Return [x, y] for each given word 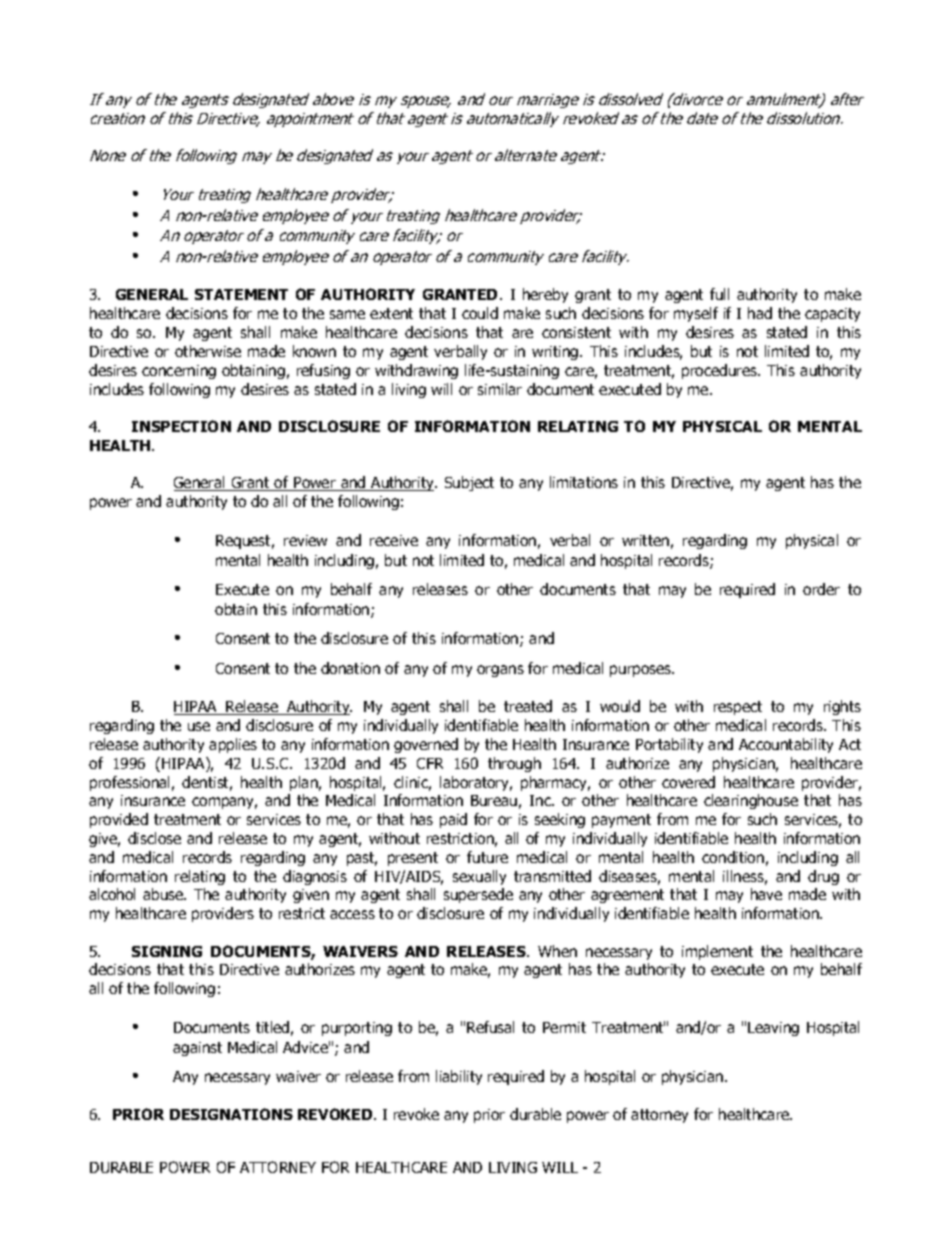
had [760, 313]
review [305, 540]
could [480, 313]
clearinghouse [751, 801]
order [821, 589]
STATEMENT [241, 294]
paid [453, 820]
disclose [154, 838]
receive [394, 540]
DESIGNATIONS [231, 1114]
